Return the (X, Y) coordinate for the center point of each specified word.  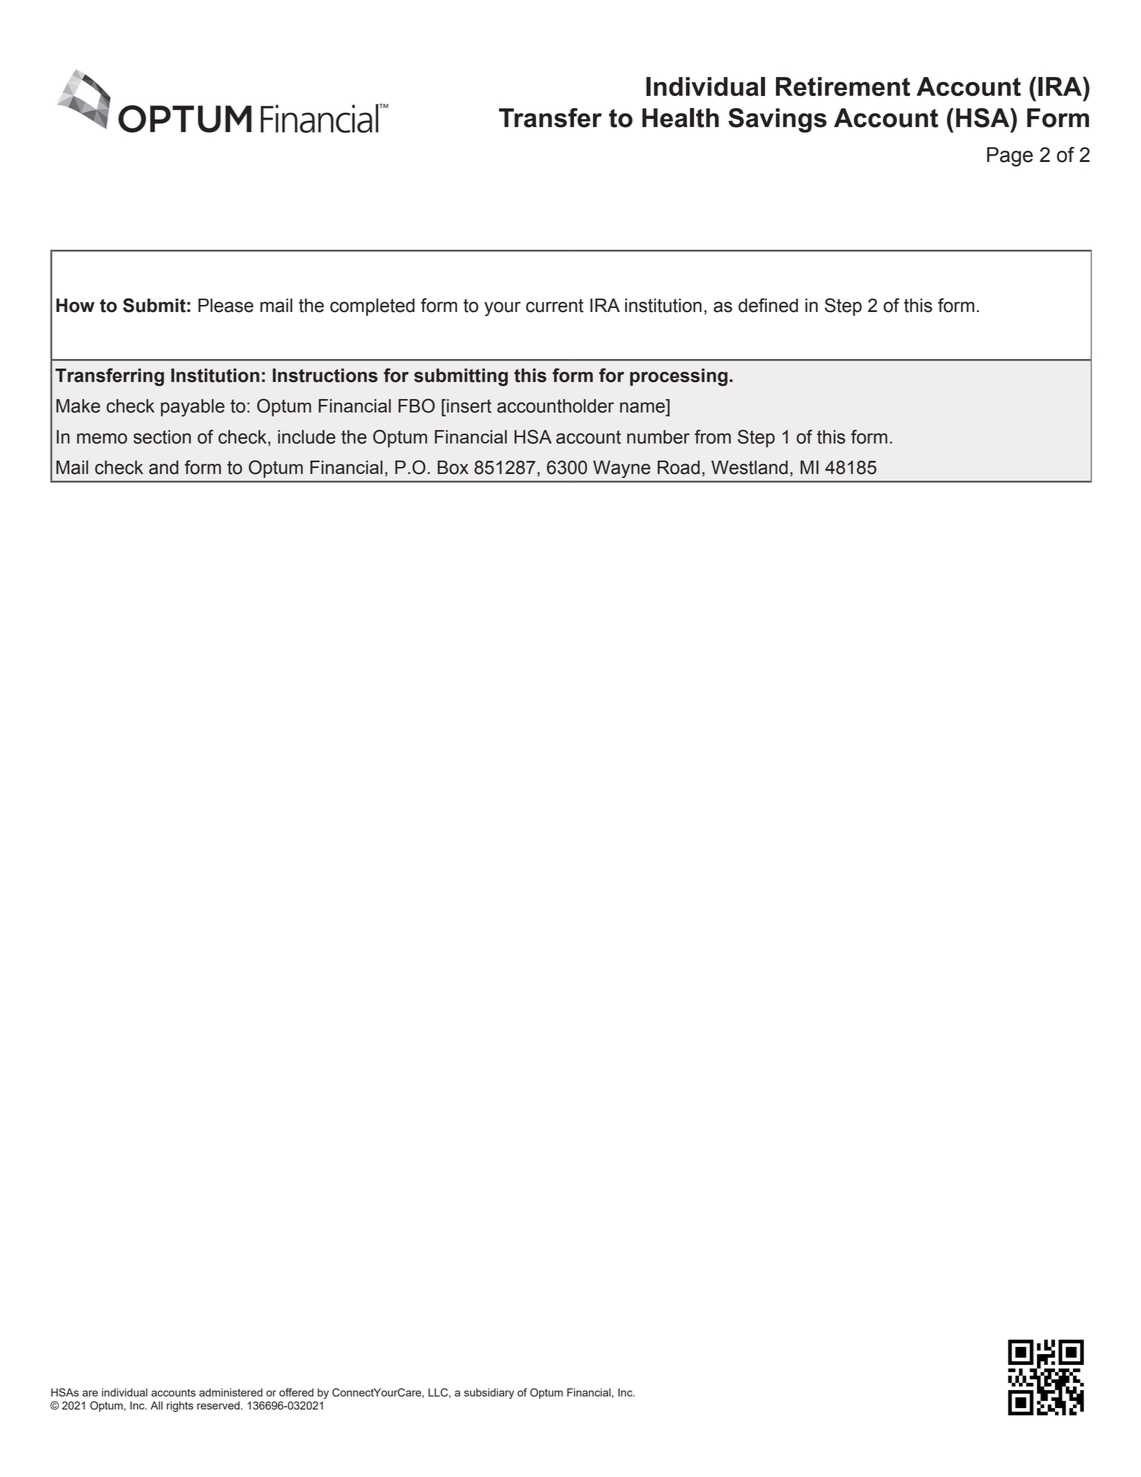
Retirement (843, 86)
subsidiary (489, 1393)
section (162, 437)
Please (226, 305)
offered (296, 1392)
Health (680, 118)
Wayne (622, 469)
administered (231, 1392)
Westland (749, 467)
